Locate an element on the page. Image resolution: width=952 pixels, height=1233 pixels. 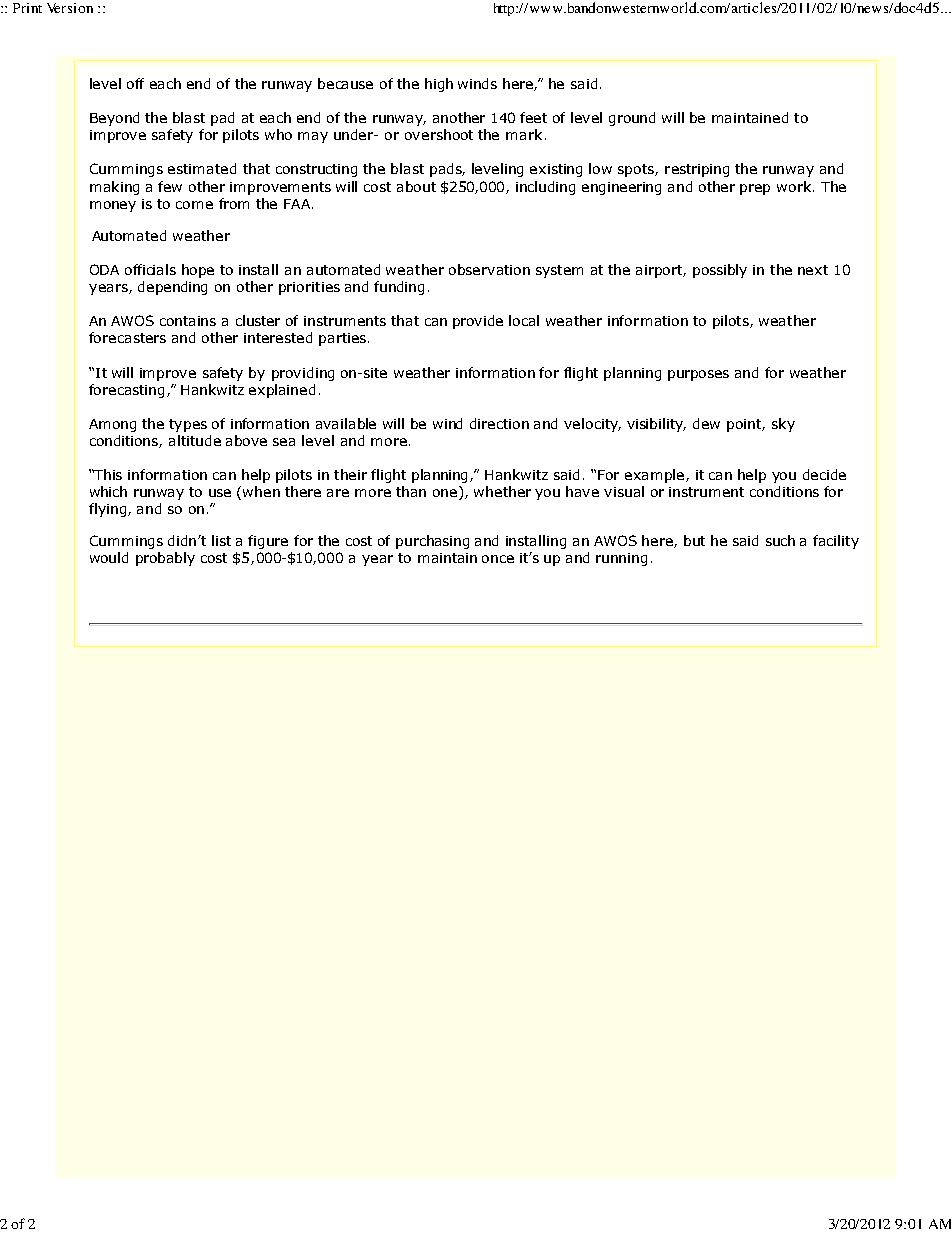
purposes is located at coordinates (698, 375).
